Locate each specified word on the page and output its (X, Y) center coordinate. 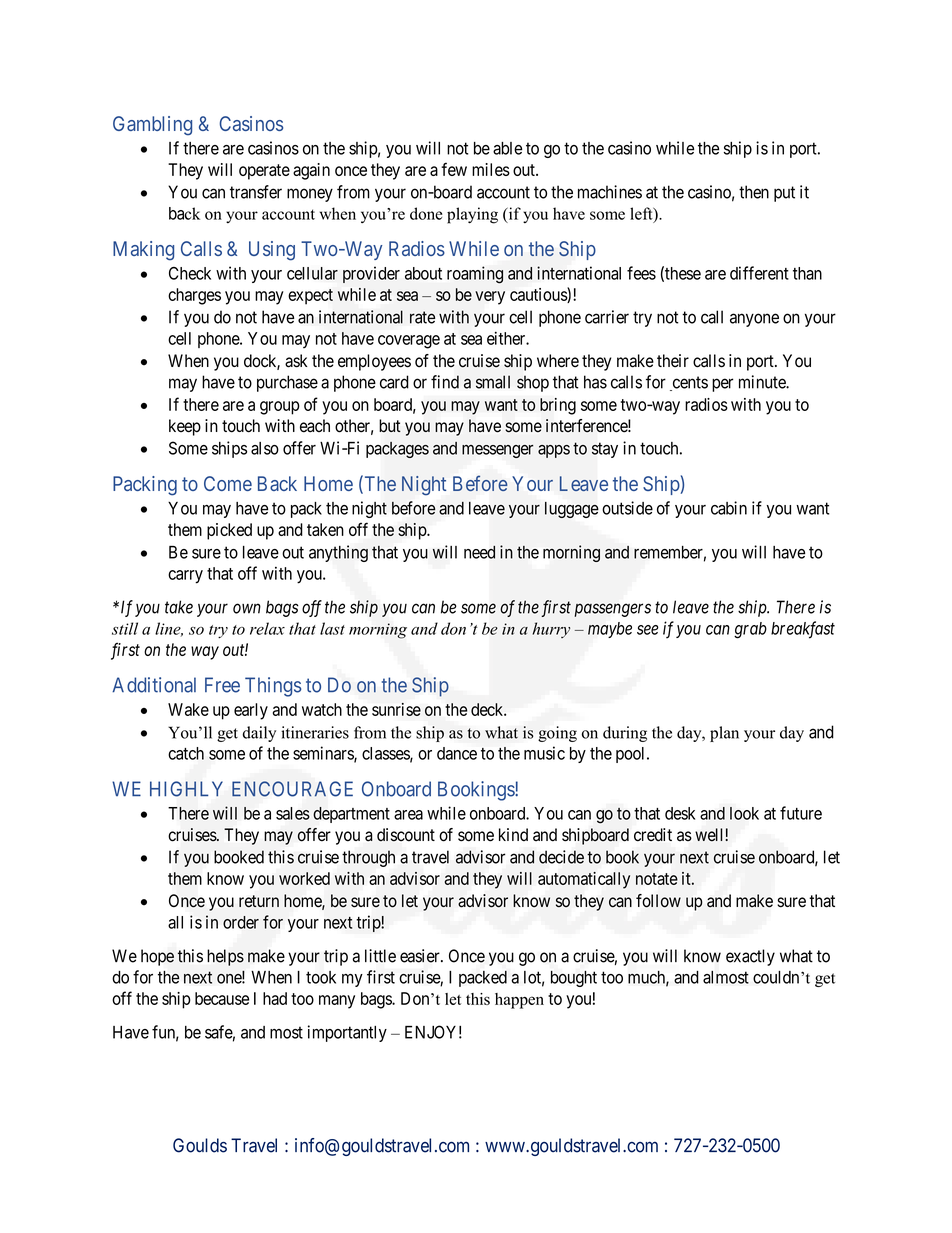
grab (750, 630)
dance (457, 753)
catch (186, 753)
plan (724, 734)
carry (185, 577)
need (479, 552)
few (454, 169)
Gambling (152, 126)
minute (763, 382)
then (754, 192)
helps (225, 957)
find (445, 382)
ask (296, 361)
